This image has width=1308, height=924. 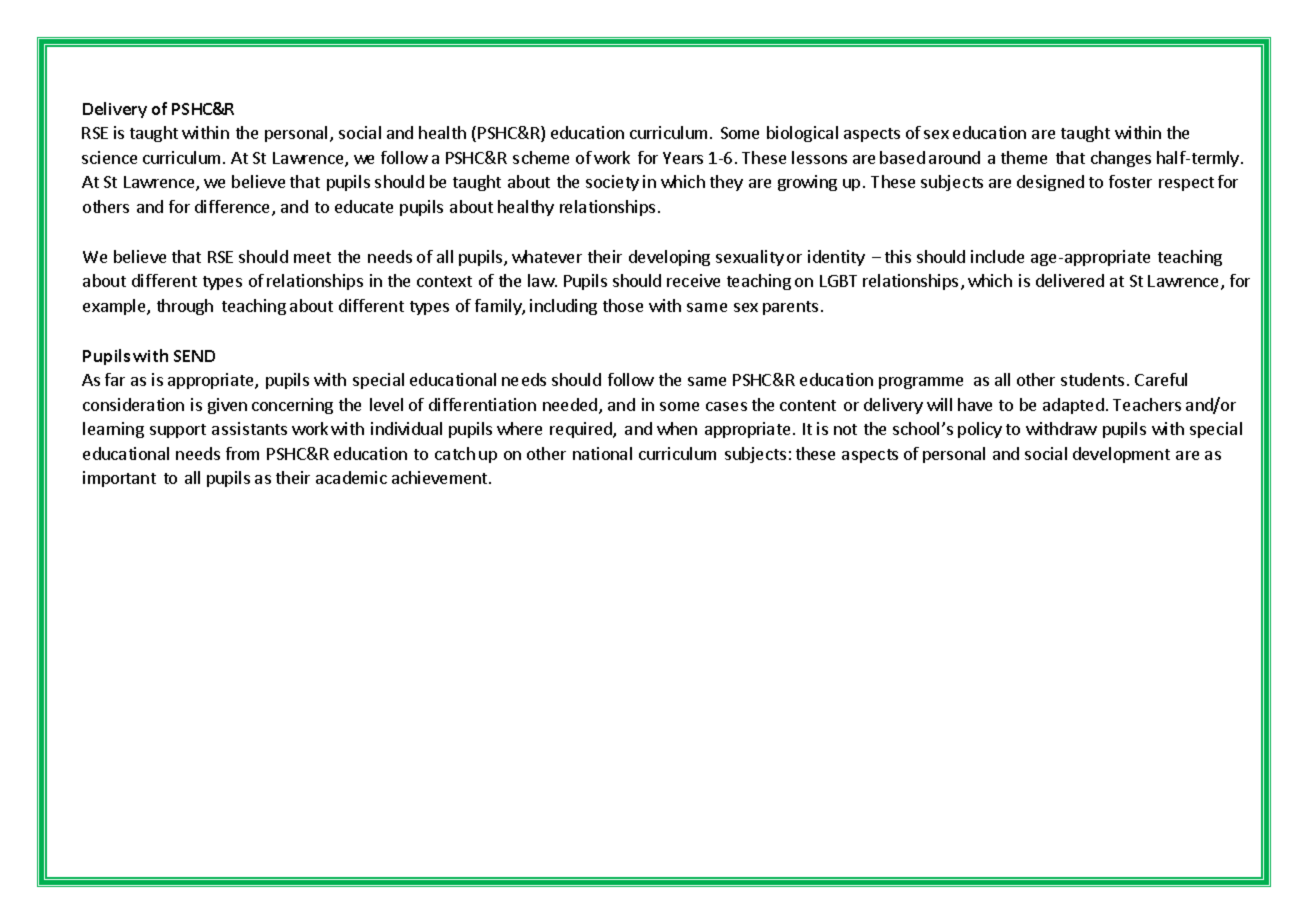 I want to click on from, so click(x=242, y=453).
